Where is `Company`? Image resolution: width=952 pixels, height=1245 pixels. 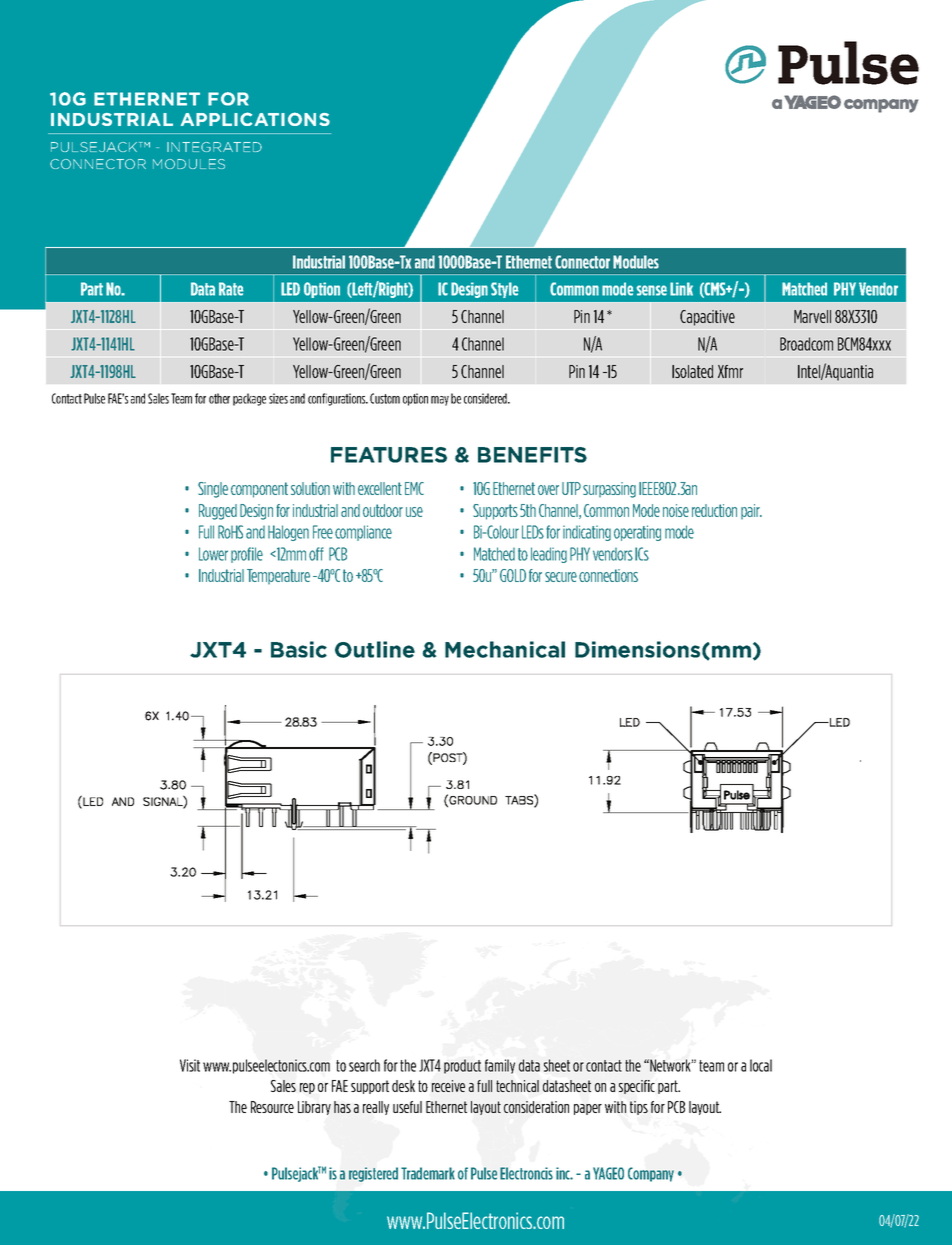 Company is located at coordinates (651, 1174).
